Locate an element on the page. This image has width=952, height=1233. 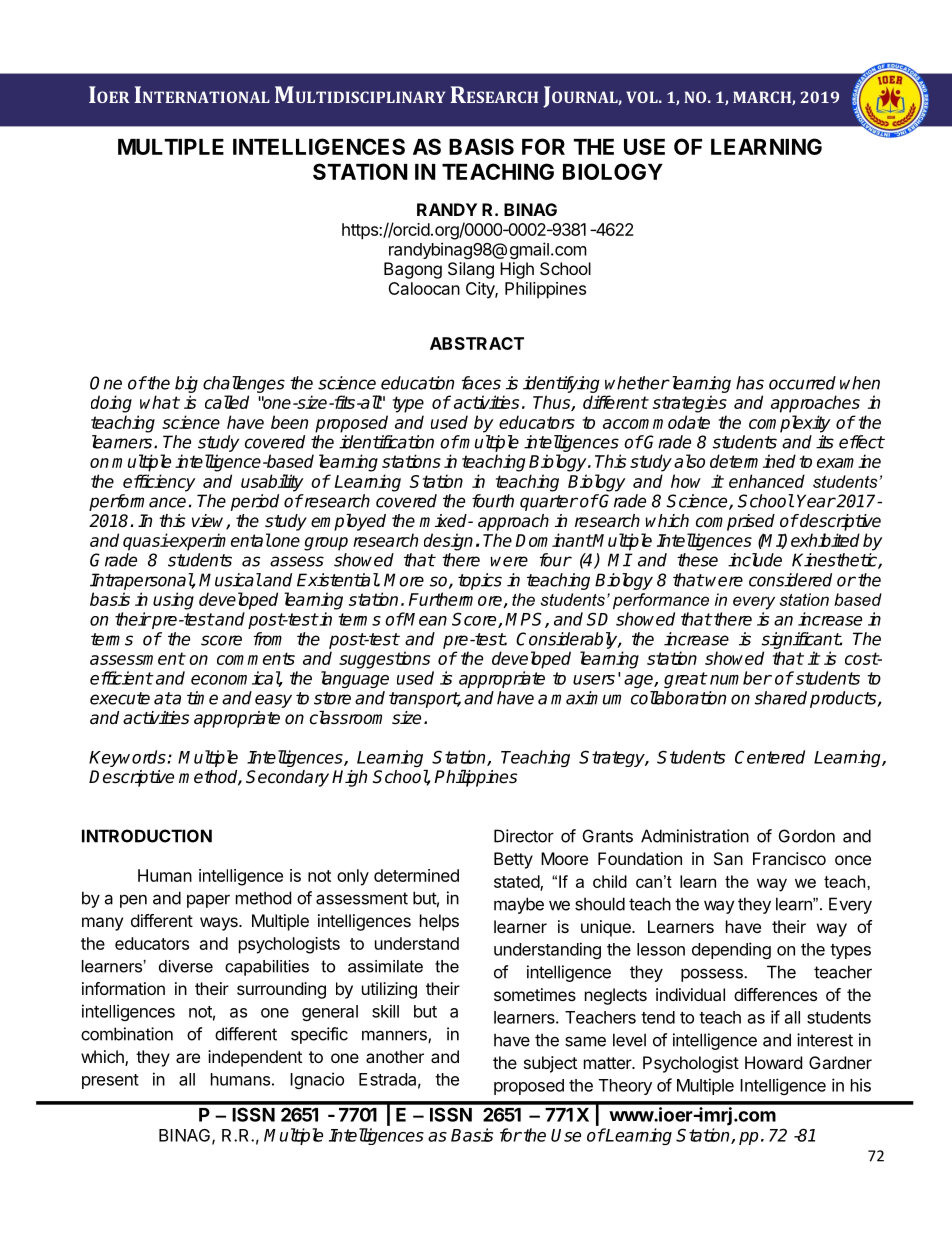
big is located at coordinates (186, 384).
